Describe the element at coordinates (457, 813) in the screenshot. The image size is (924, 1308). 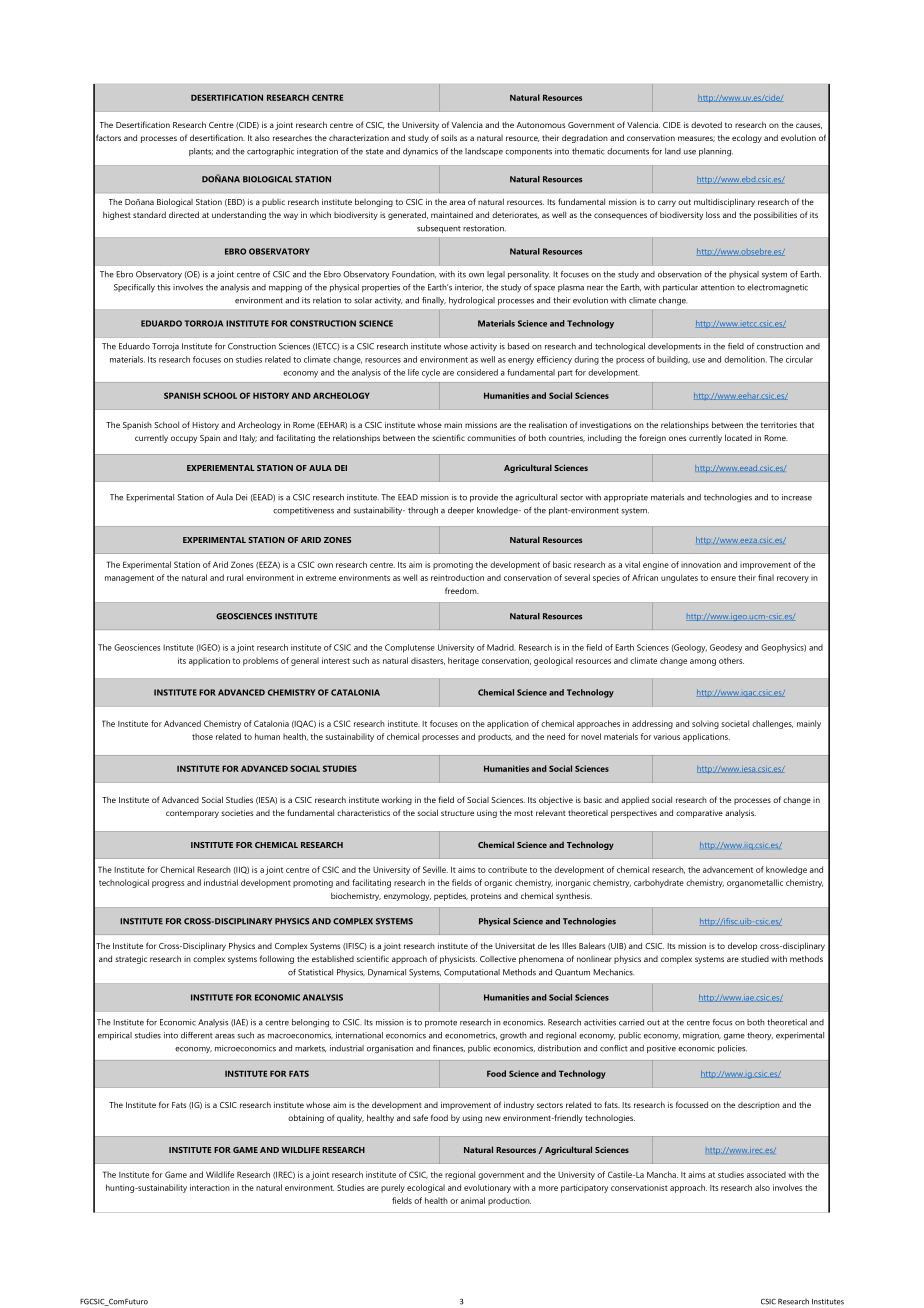
I see `structure` at that location.
